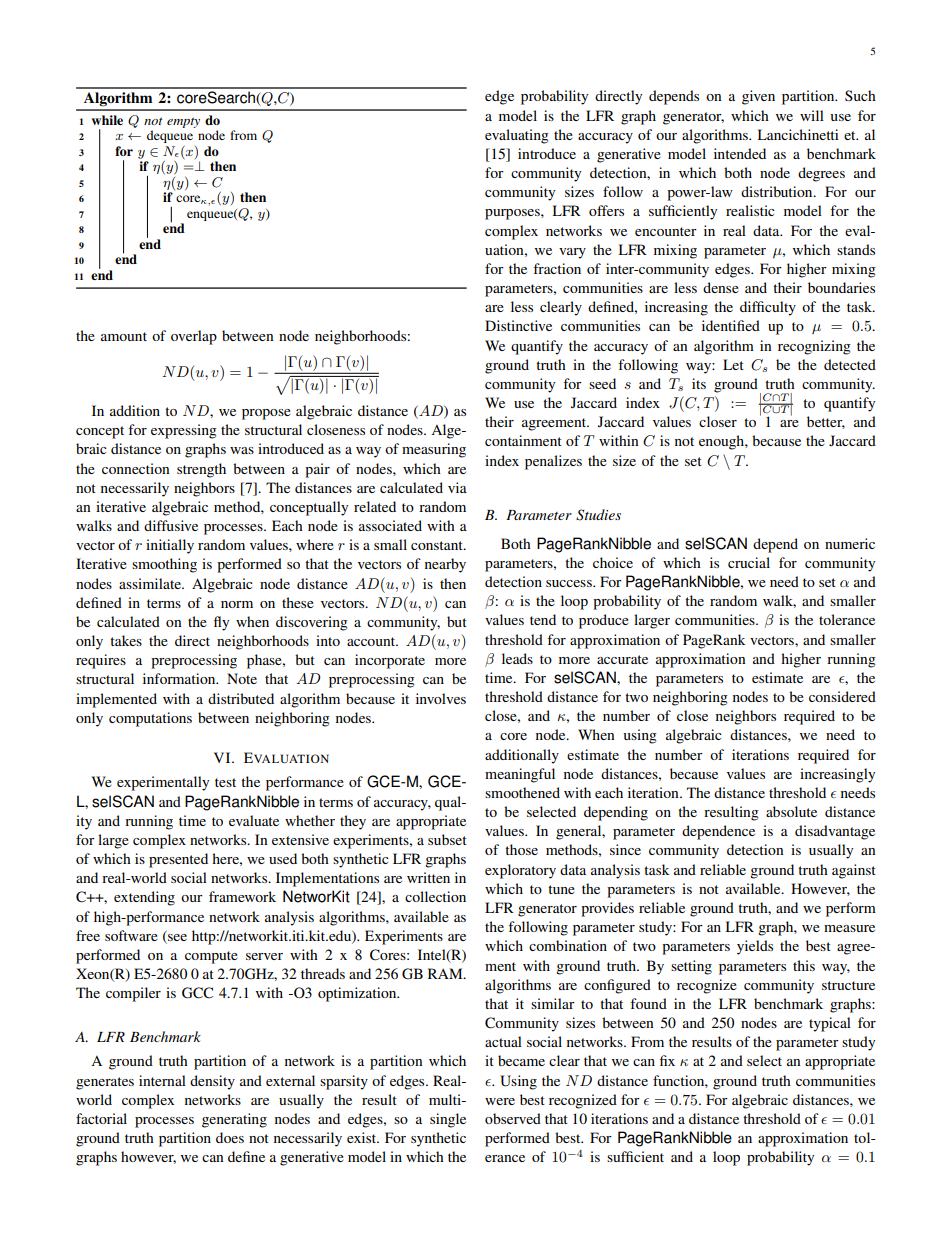  What do you see at coordinates (194, 337) in the screenshot?
I see `overlap` at bounding box center [194, 337].
